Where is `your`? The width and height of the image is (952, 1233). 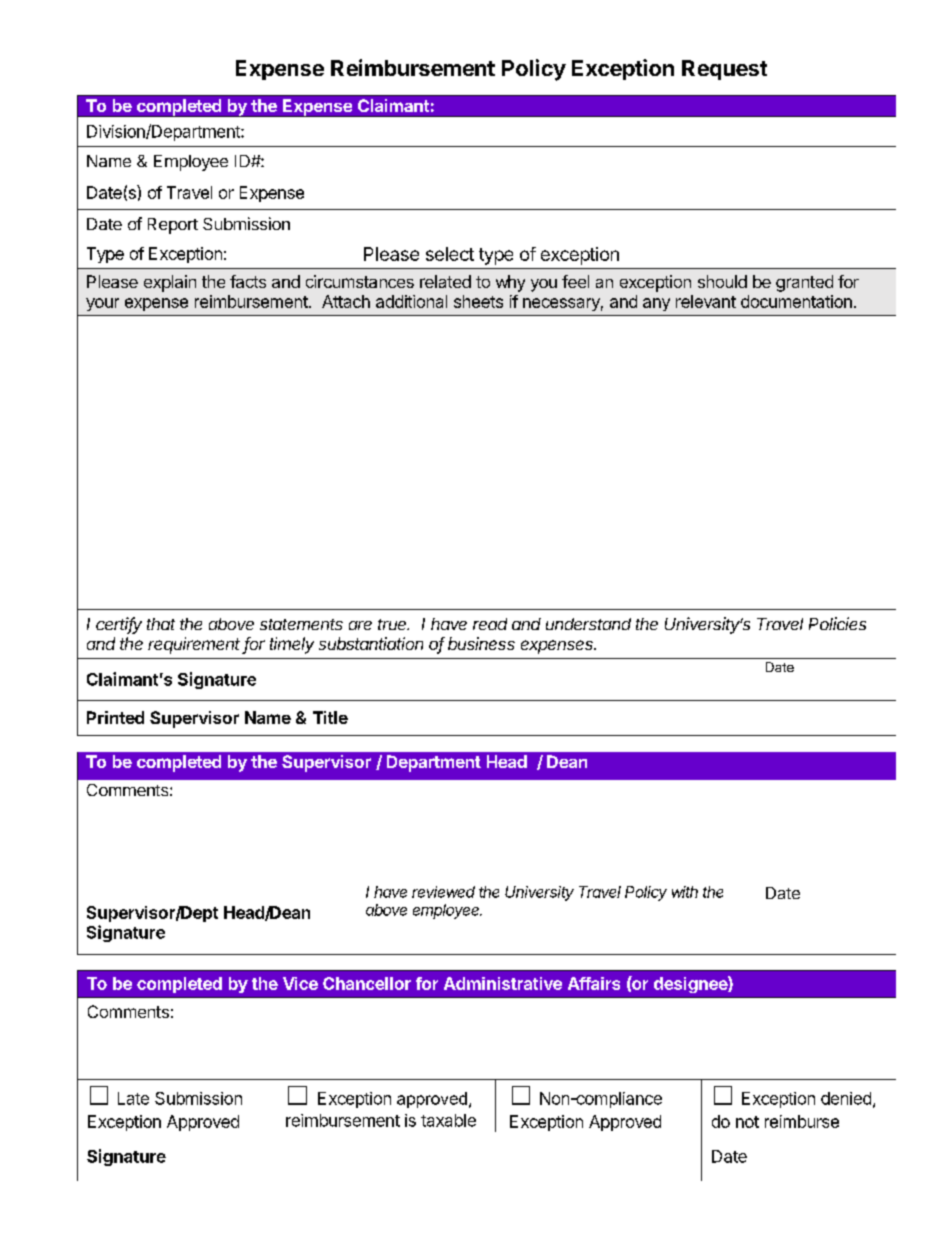
your is located at coordinates (102, 304).
